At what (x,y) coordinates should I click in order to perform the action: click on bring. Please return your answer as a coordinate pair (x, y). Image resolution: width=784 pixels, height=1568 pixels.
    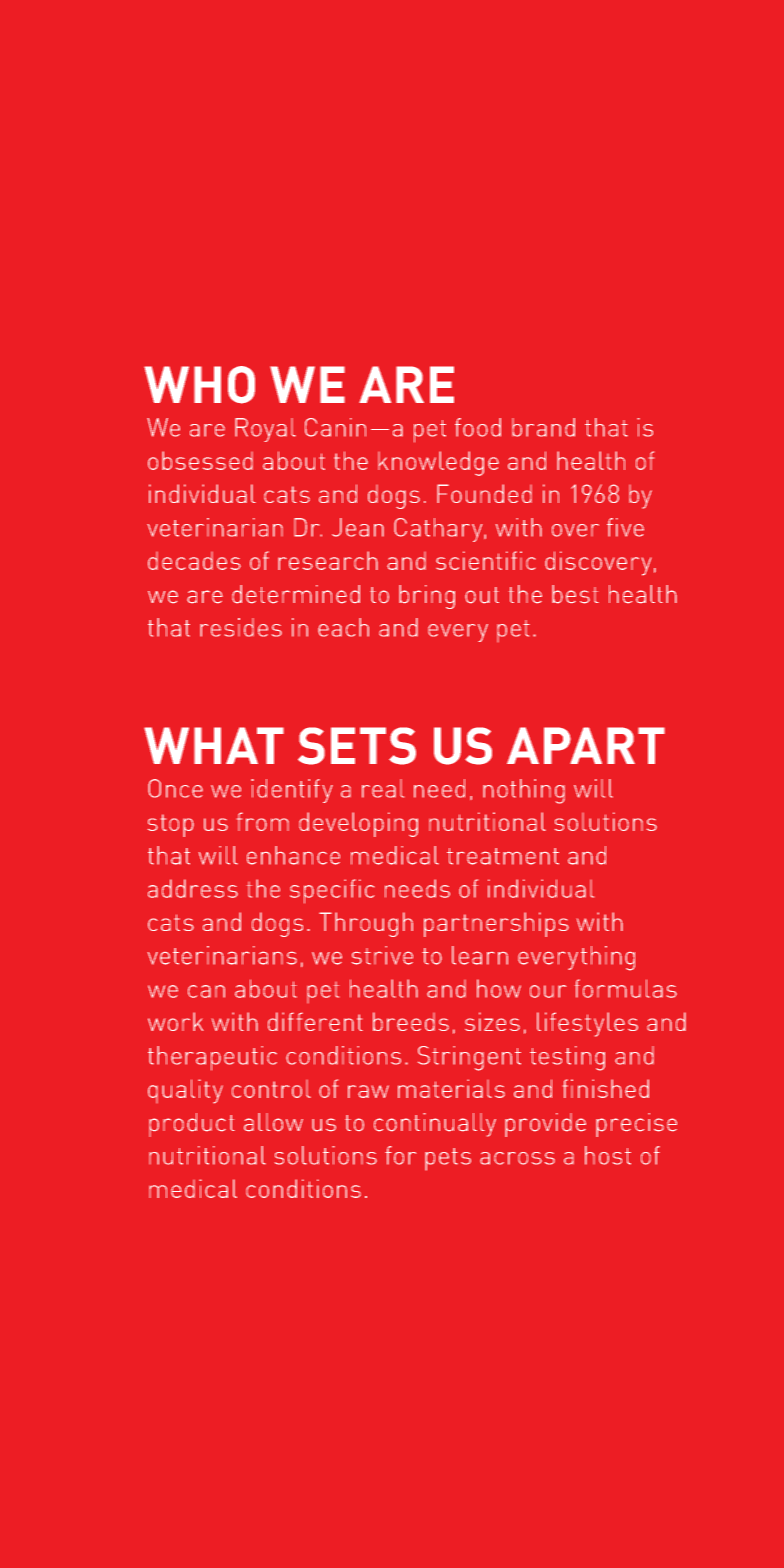
    Looking at the image, I should click on (427, 597).
